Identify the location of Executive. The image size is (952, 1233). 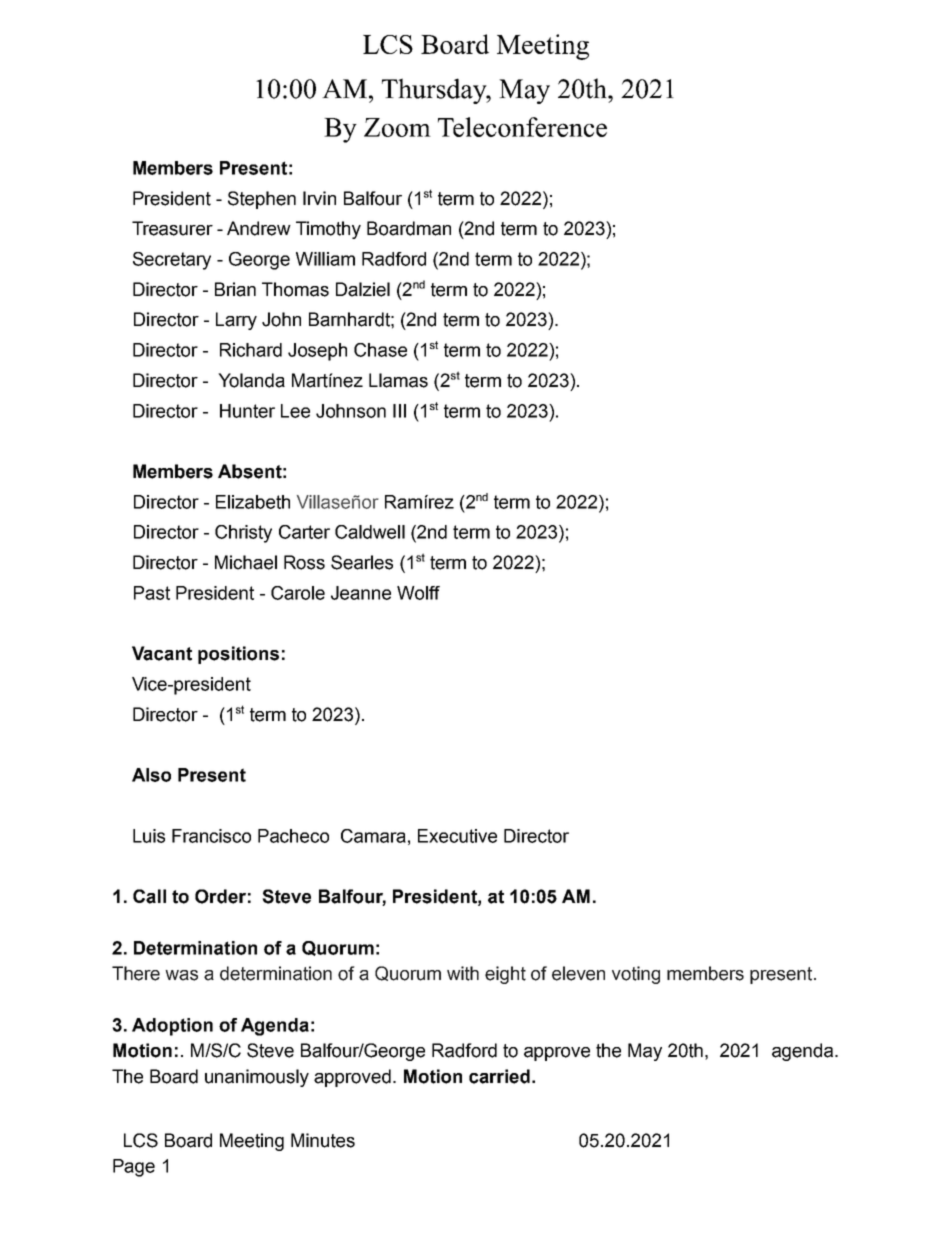
(457, 836).
